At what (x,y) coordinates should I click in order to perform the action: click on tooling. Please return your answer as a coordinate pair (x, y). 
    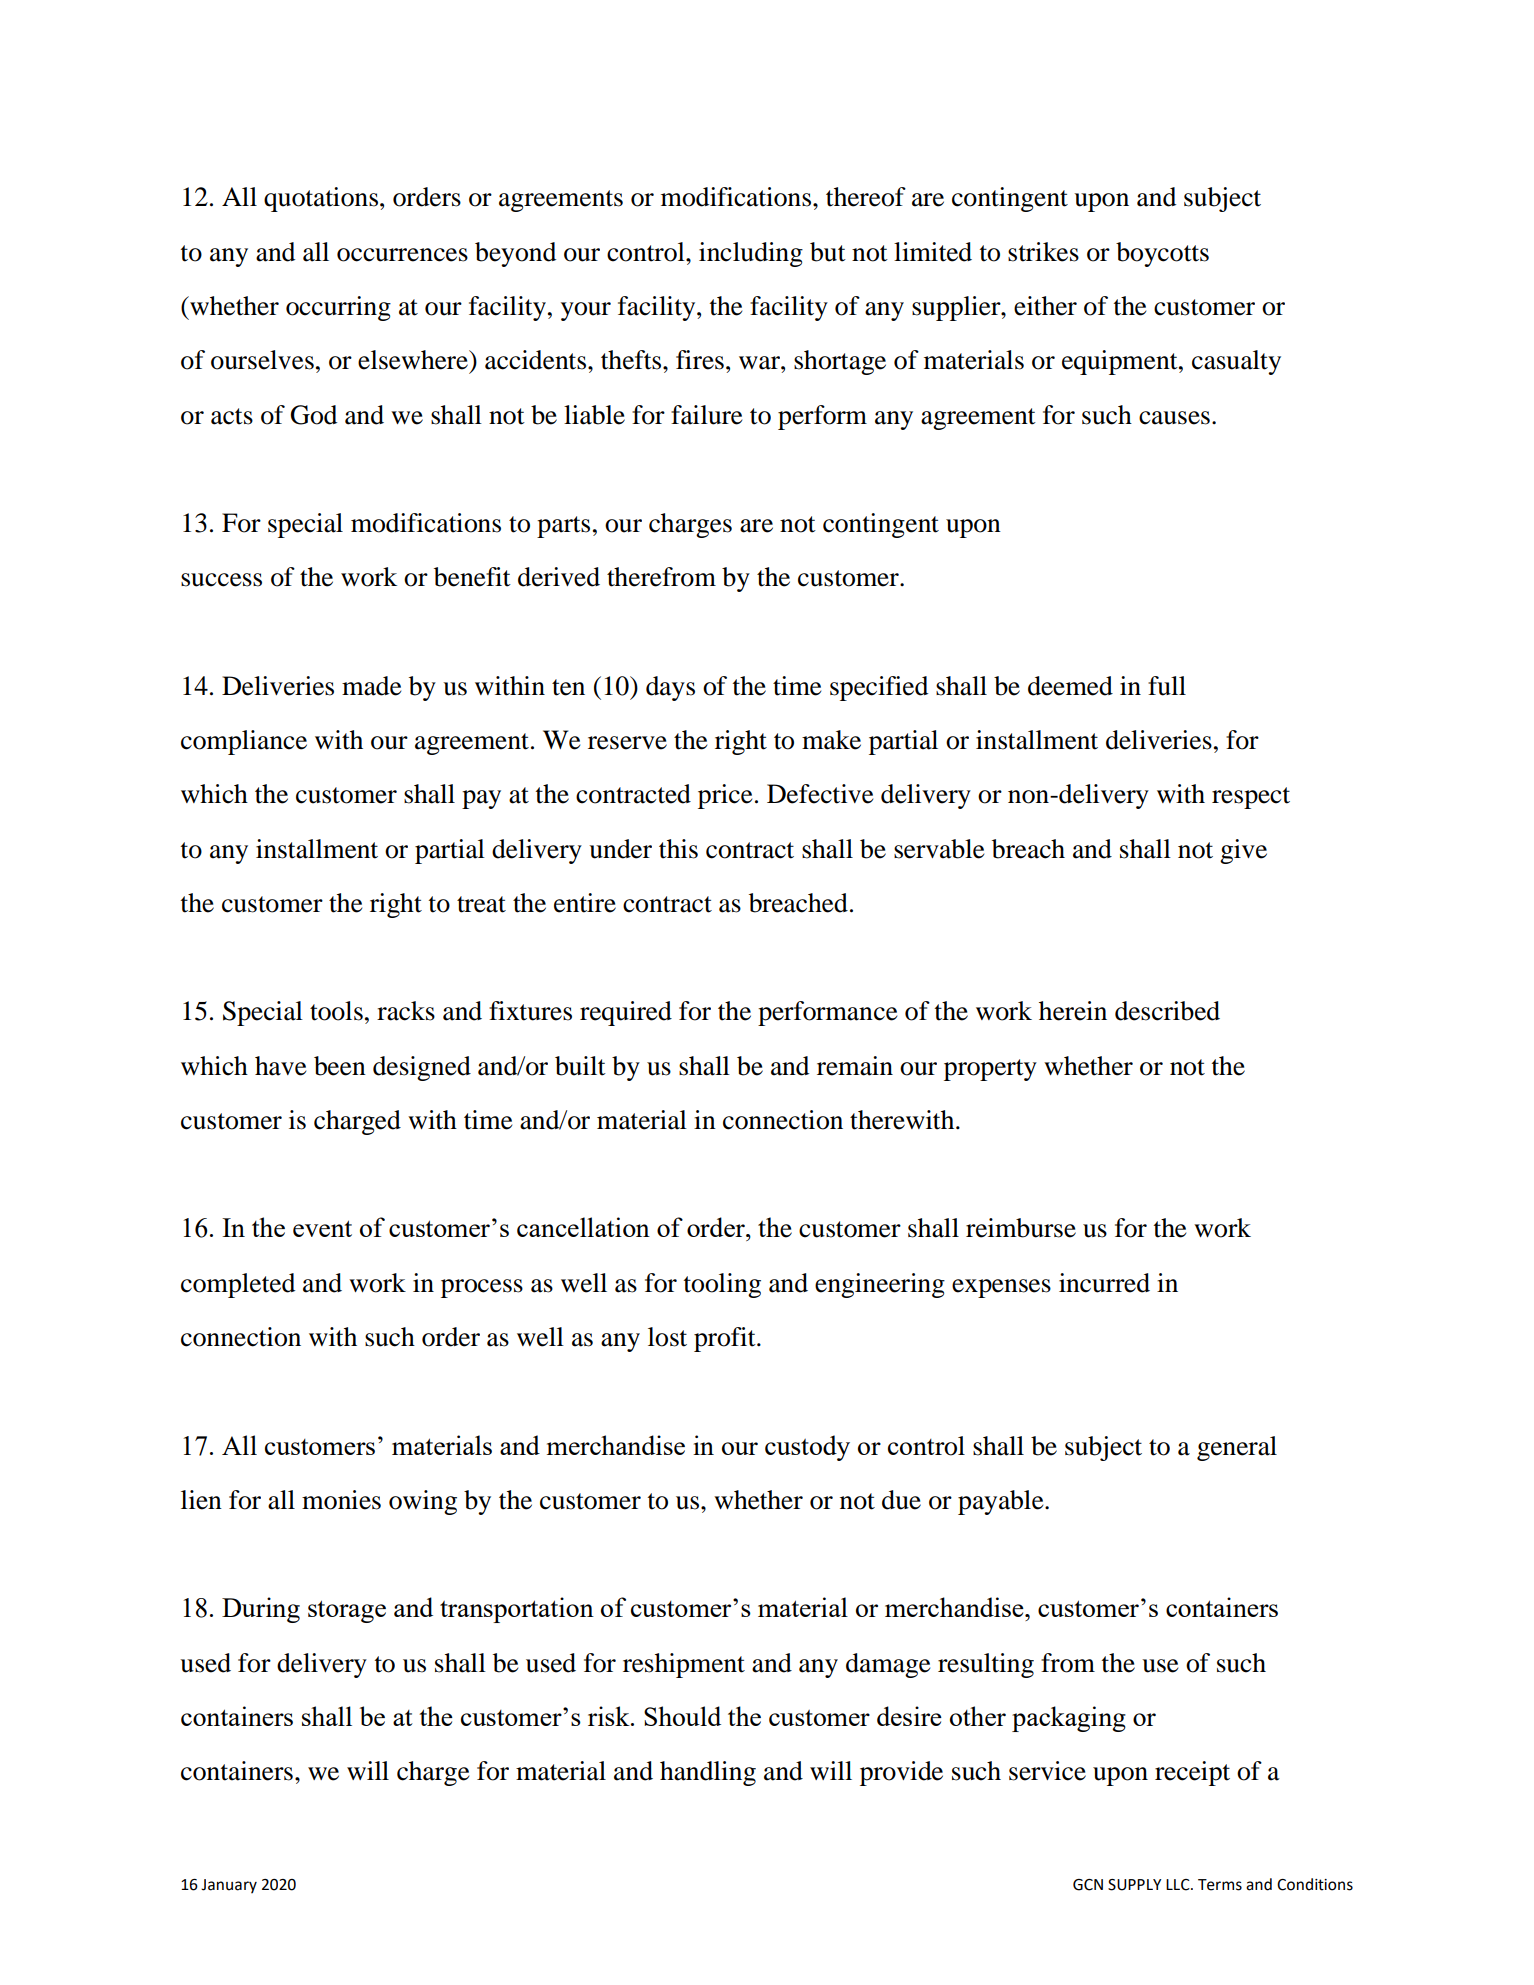
    Looking at the image, I should click on (722, 1285).
